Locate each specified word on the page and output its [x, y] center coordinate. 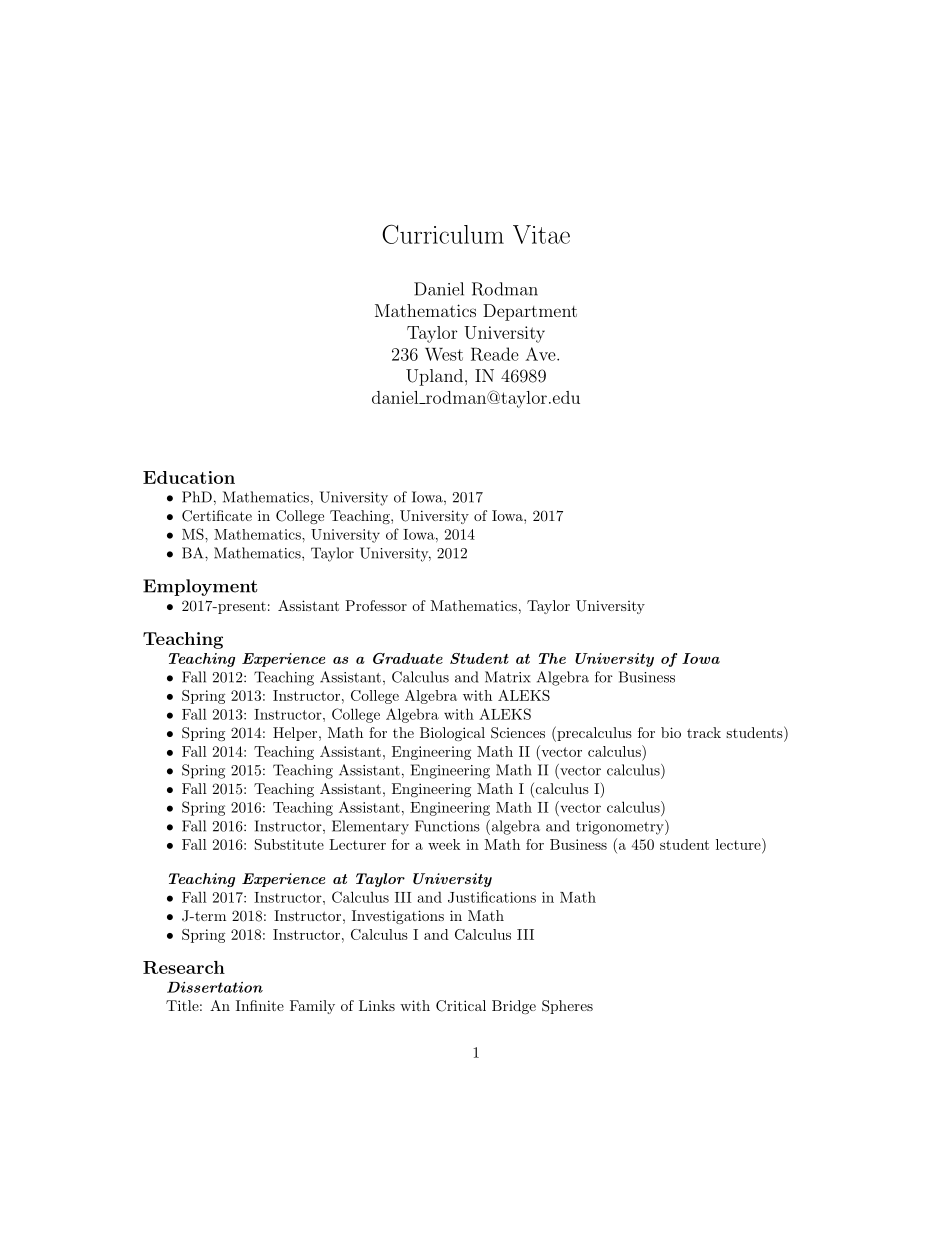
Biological [452, 734]
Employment [200, 587]
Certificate [217, 516]
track [704, 732]
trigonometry [621, 827]
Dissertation [215, 987]
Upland [436, 377]
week [444, 844]
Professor [376, 605]
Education [189, 477]
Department [530, 312]
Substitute [289, 844]
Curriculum [443, 234]
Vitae [541, 234]
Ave [541, 354]
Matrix [508, 677]
